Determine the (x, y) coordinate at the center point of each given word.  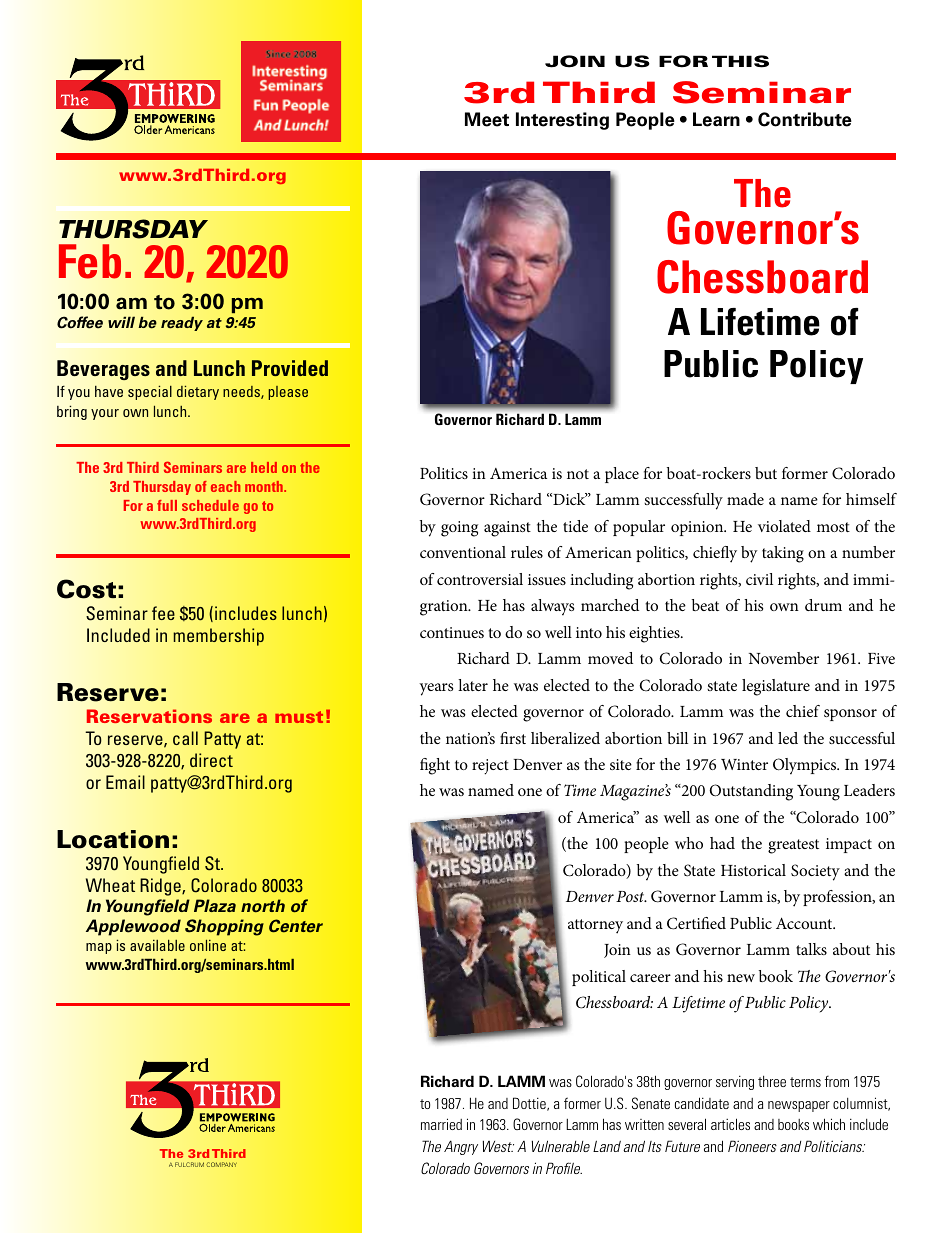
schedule (210, 505)
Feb (90, 261)
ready (182, 323)
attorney (595, 926)
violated (784, 526)
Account (805, 923)
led (788, 738)
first (513, 738)
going (459, 529)
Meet (487, 119)
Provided (290, 368)
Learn (716, 119)
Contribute (805, 119)
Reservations (149, 716)
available (157, 945)
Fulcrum (189, 1164)
